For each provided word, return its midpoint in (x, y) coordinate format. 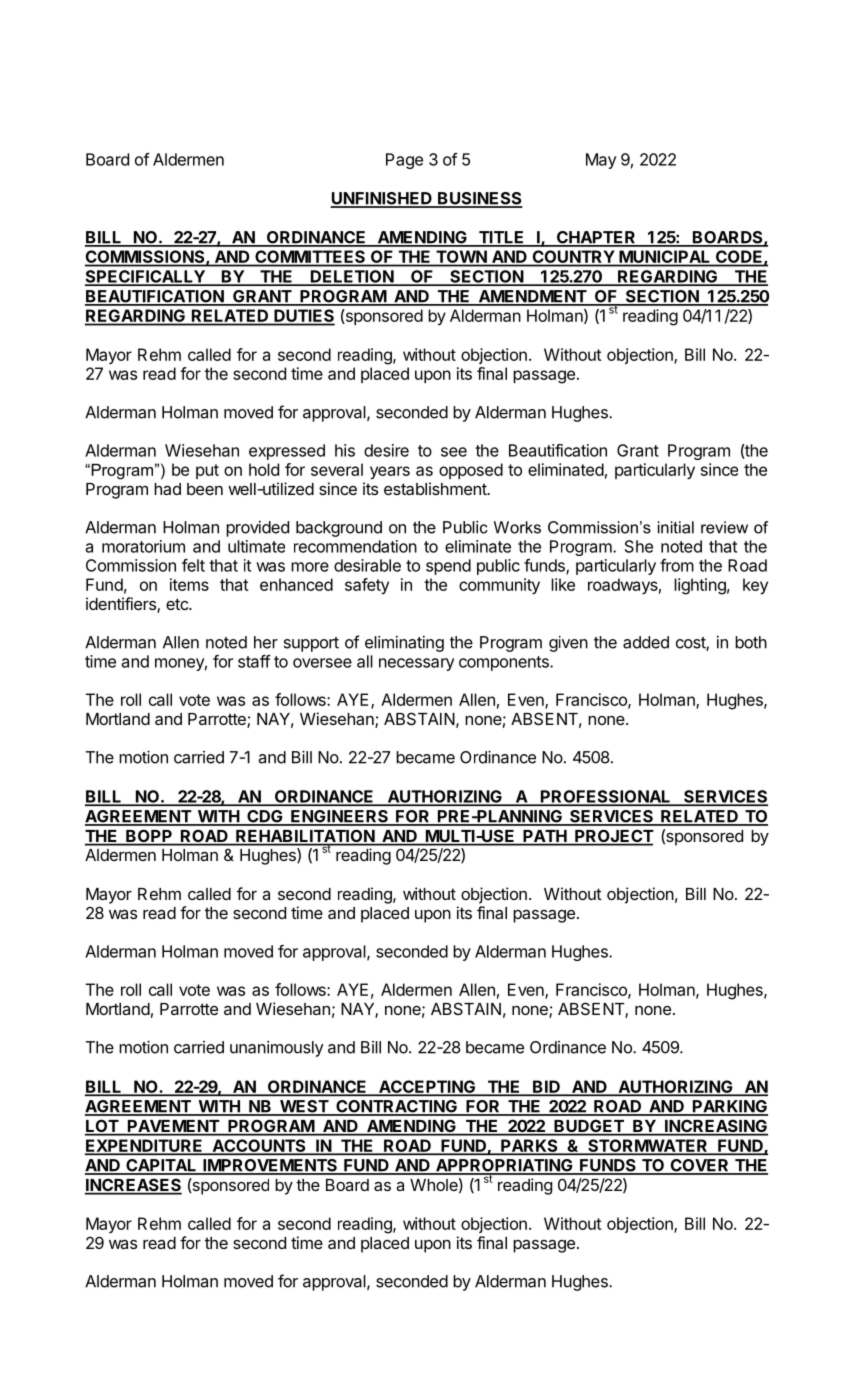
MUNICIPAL (665, 258)
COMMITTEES (310, 258)
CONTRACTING (396, 1107)
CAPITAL (161, 1166)
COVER (699, 1166)
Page (404, 161)
